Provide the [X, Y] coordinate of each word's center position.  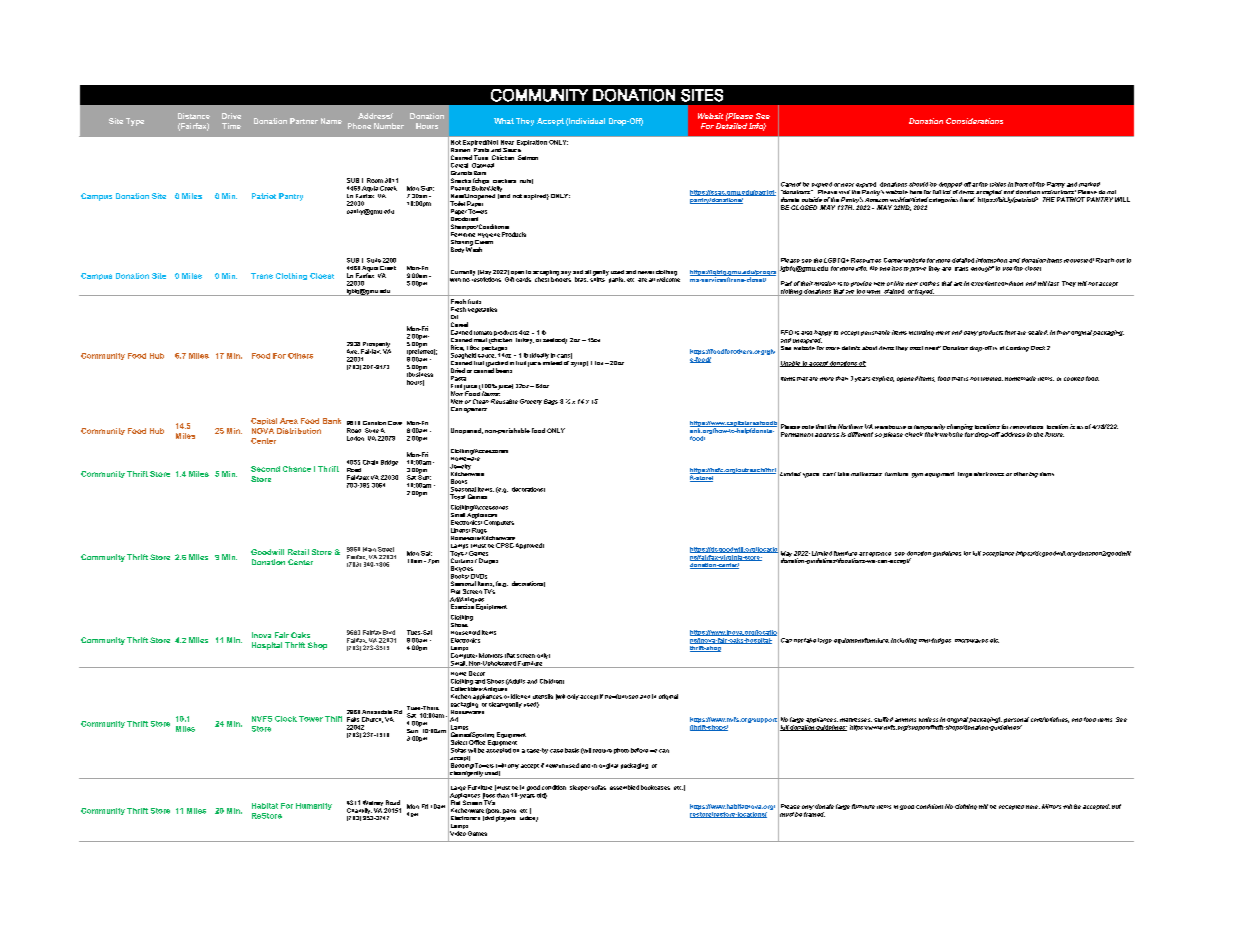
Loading [1017, 349]
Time [231, 126]
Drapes [488, 561]
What [504, 121]
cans [564, 356]
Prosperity [375, 346]
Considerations [974, 121]
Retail [298, 552]
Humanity [314, 806]
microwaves [971, 641]
